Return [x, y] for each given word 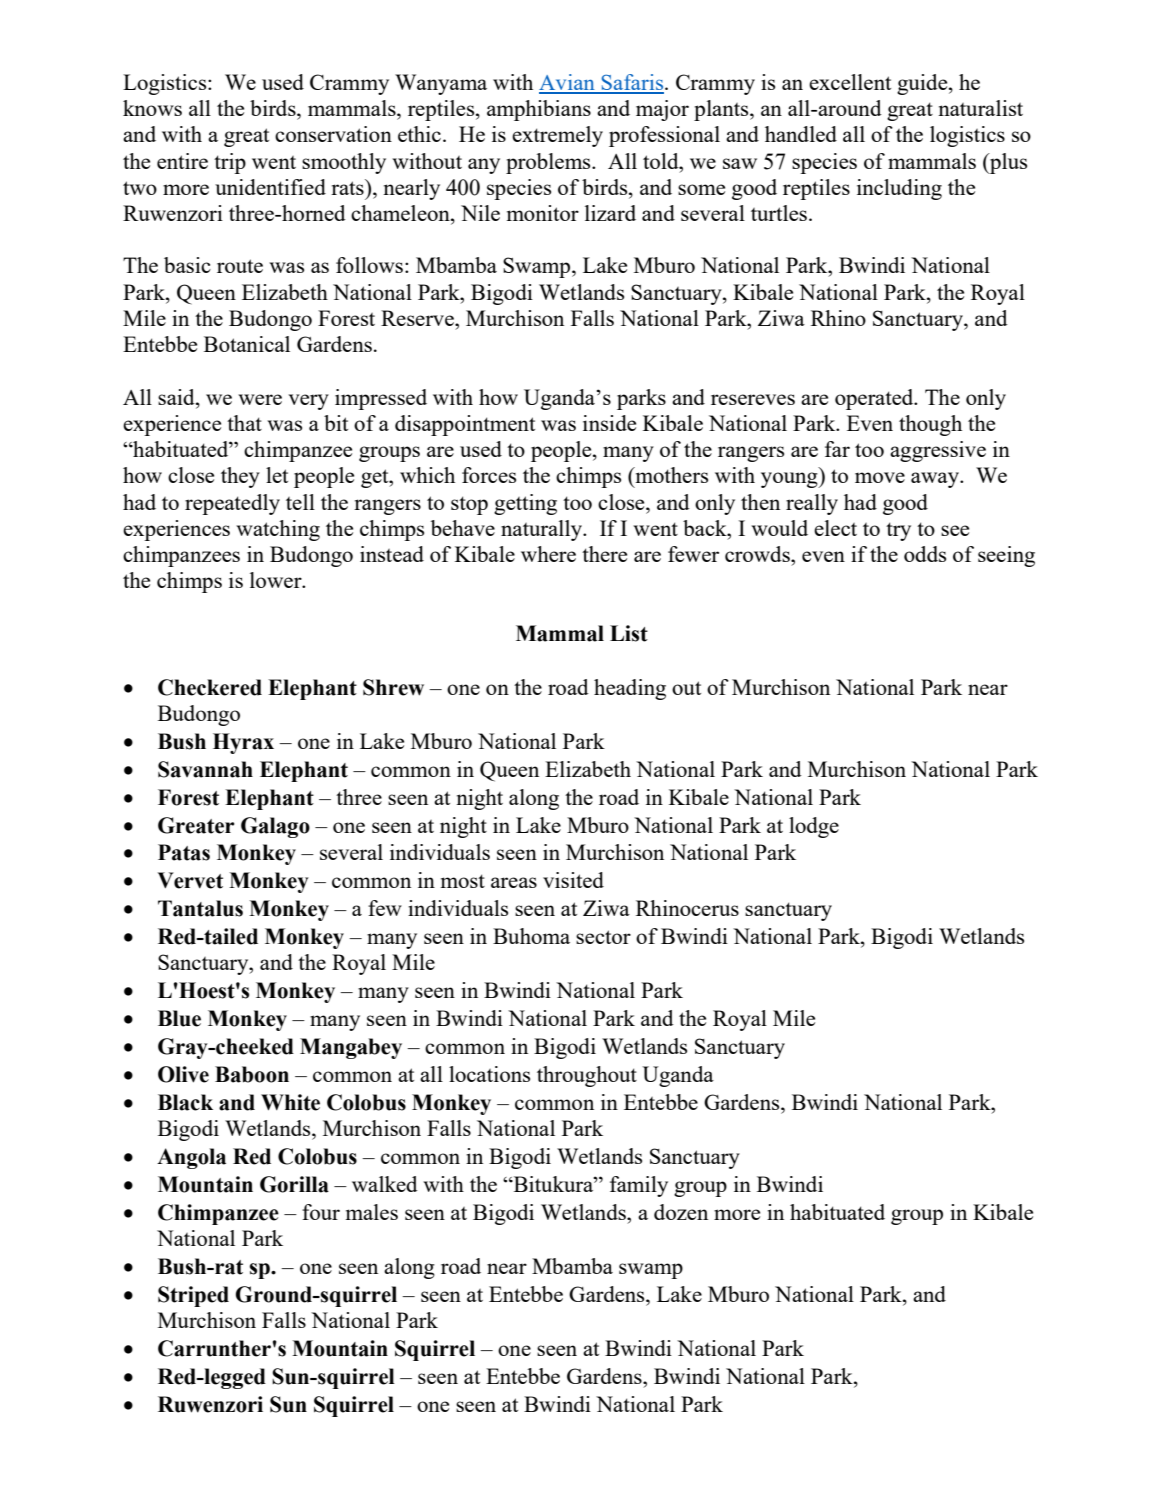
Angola [191, 1158]
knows [152, 108]
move [880, 477]
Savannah [205, 769]
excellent [850, 82]
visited [573, 880]
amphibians [539, 110]
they [240, 477]
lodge [814, 827]
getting [525, 504]
